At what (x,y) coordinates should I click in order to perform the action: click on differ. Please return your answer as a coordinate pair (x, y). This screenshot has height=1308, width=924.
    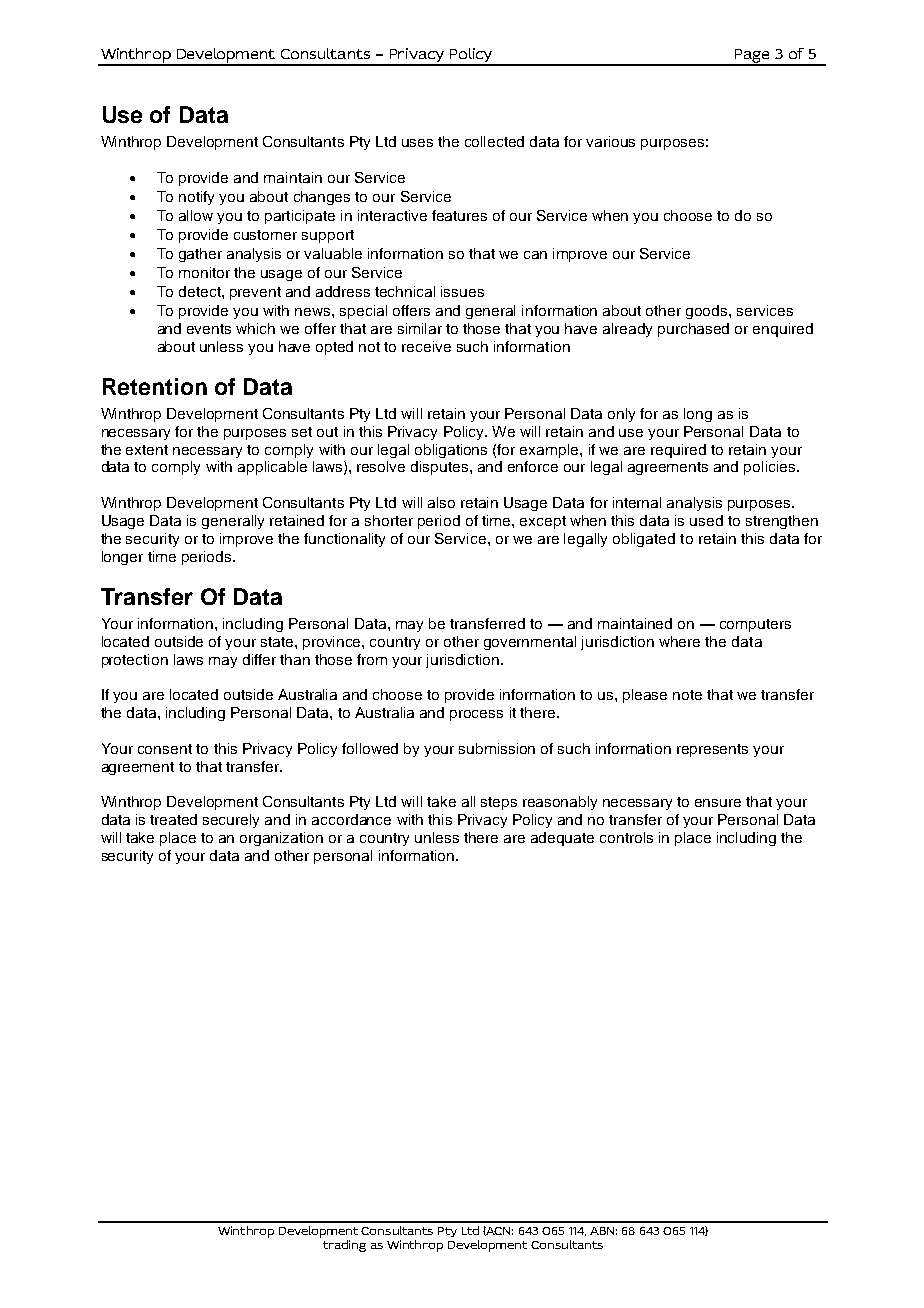
    Looking at the image, I should click on (259, 659).
